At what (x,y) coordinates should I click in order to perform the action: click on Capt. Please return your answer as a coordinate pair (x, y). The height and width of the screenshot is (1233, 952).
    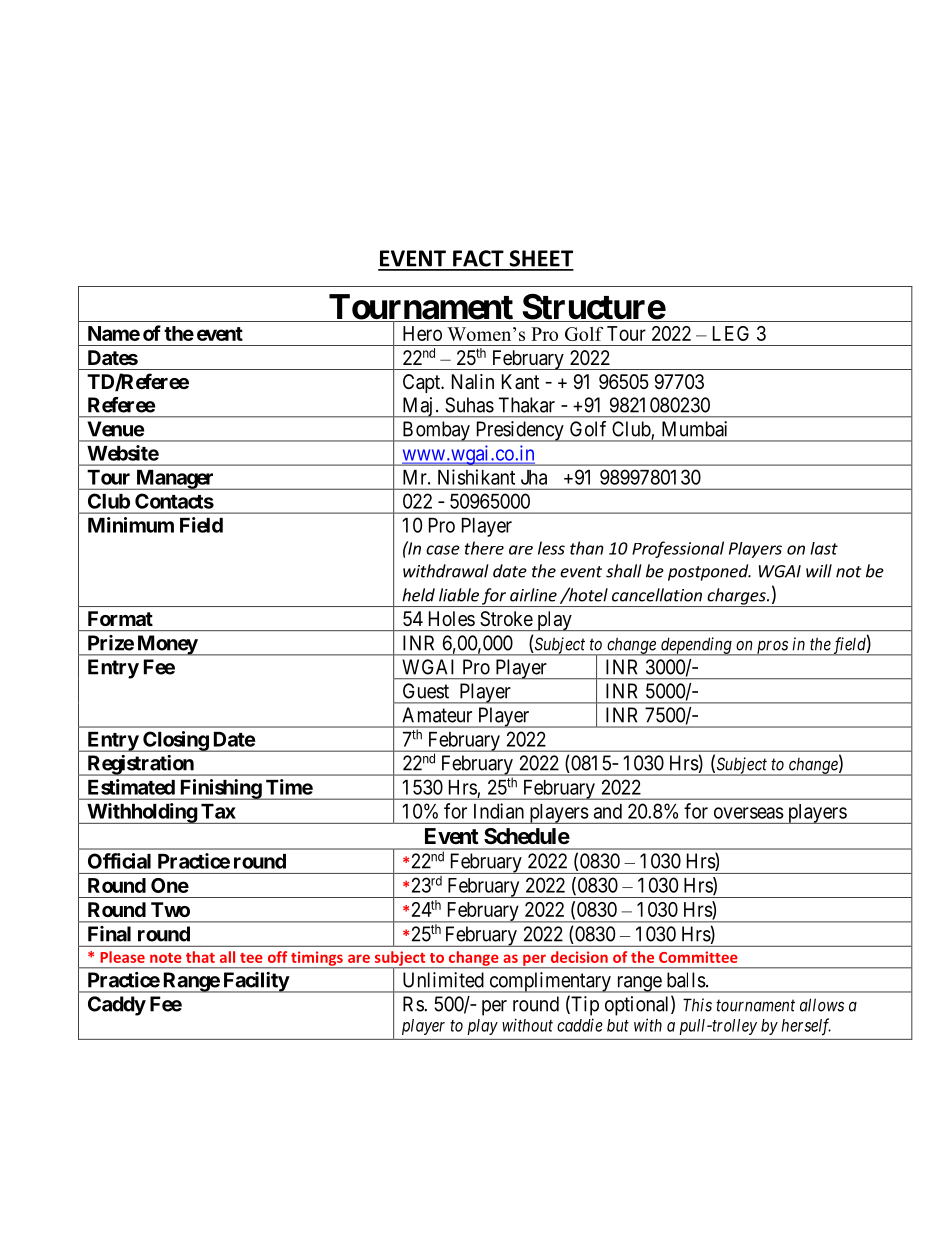
    Looking at the image, I should click on (423, 383).
